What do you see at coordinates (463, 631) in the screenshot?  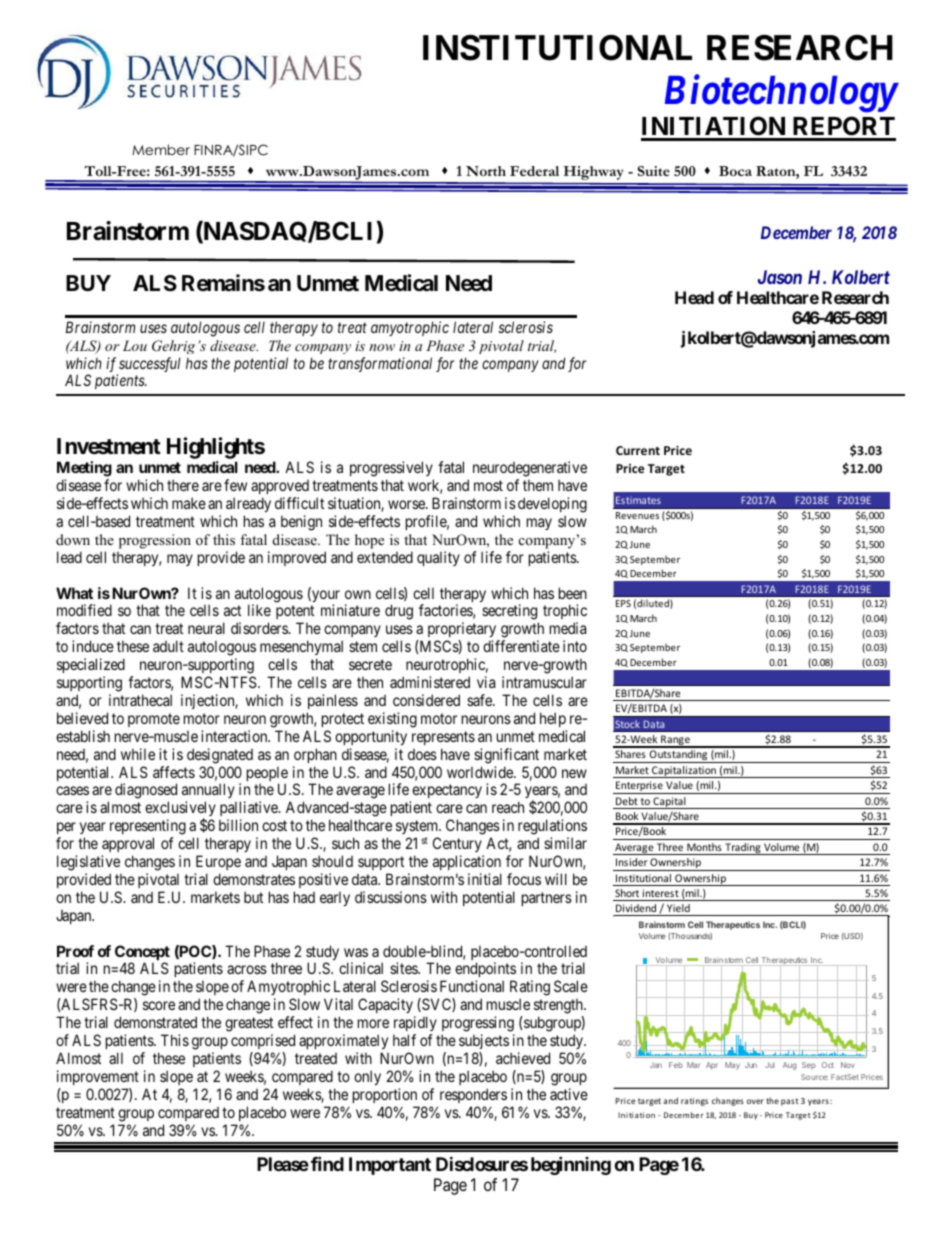 I see `proprietary` at bounding box center [463, 631].
